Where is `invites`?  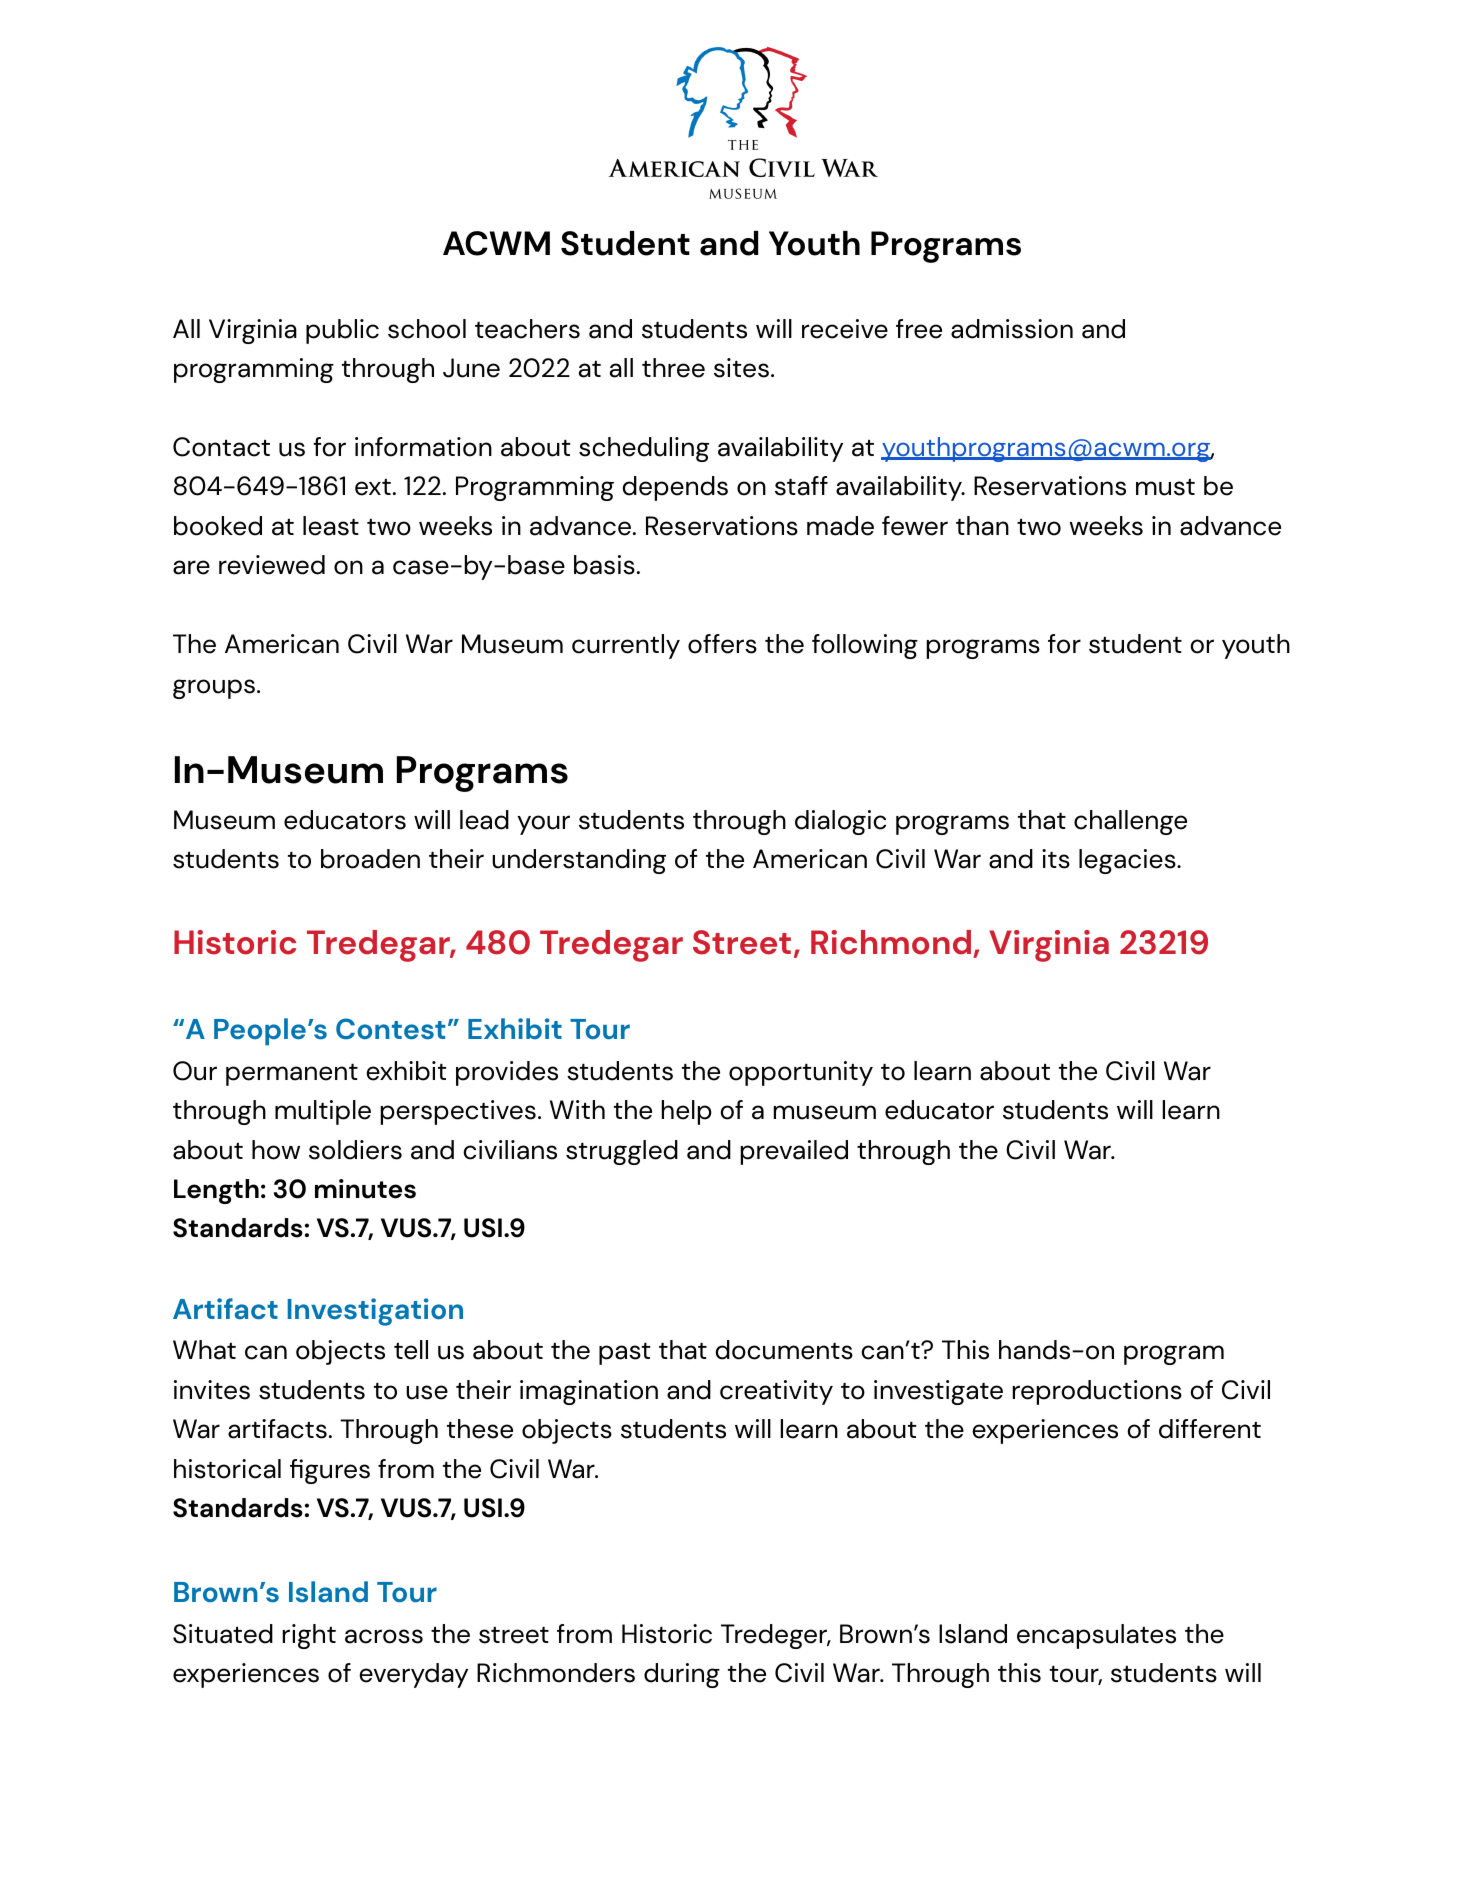
invites is located at coordinates (212, 1390).
